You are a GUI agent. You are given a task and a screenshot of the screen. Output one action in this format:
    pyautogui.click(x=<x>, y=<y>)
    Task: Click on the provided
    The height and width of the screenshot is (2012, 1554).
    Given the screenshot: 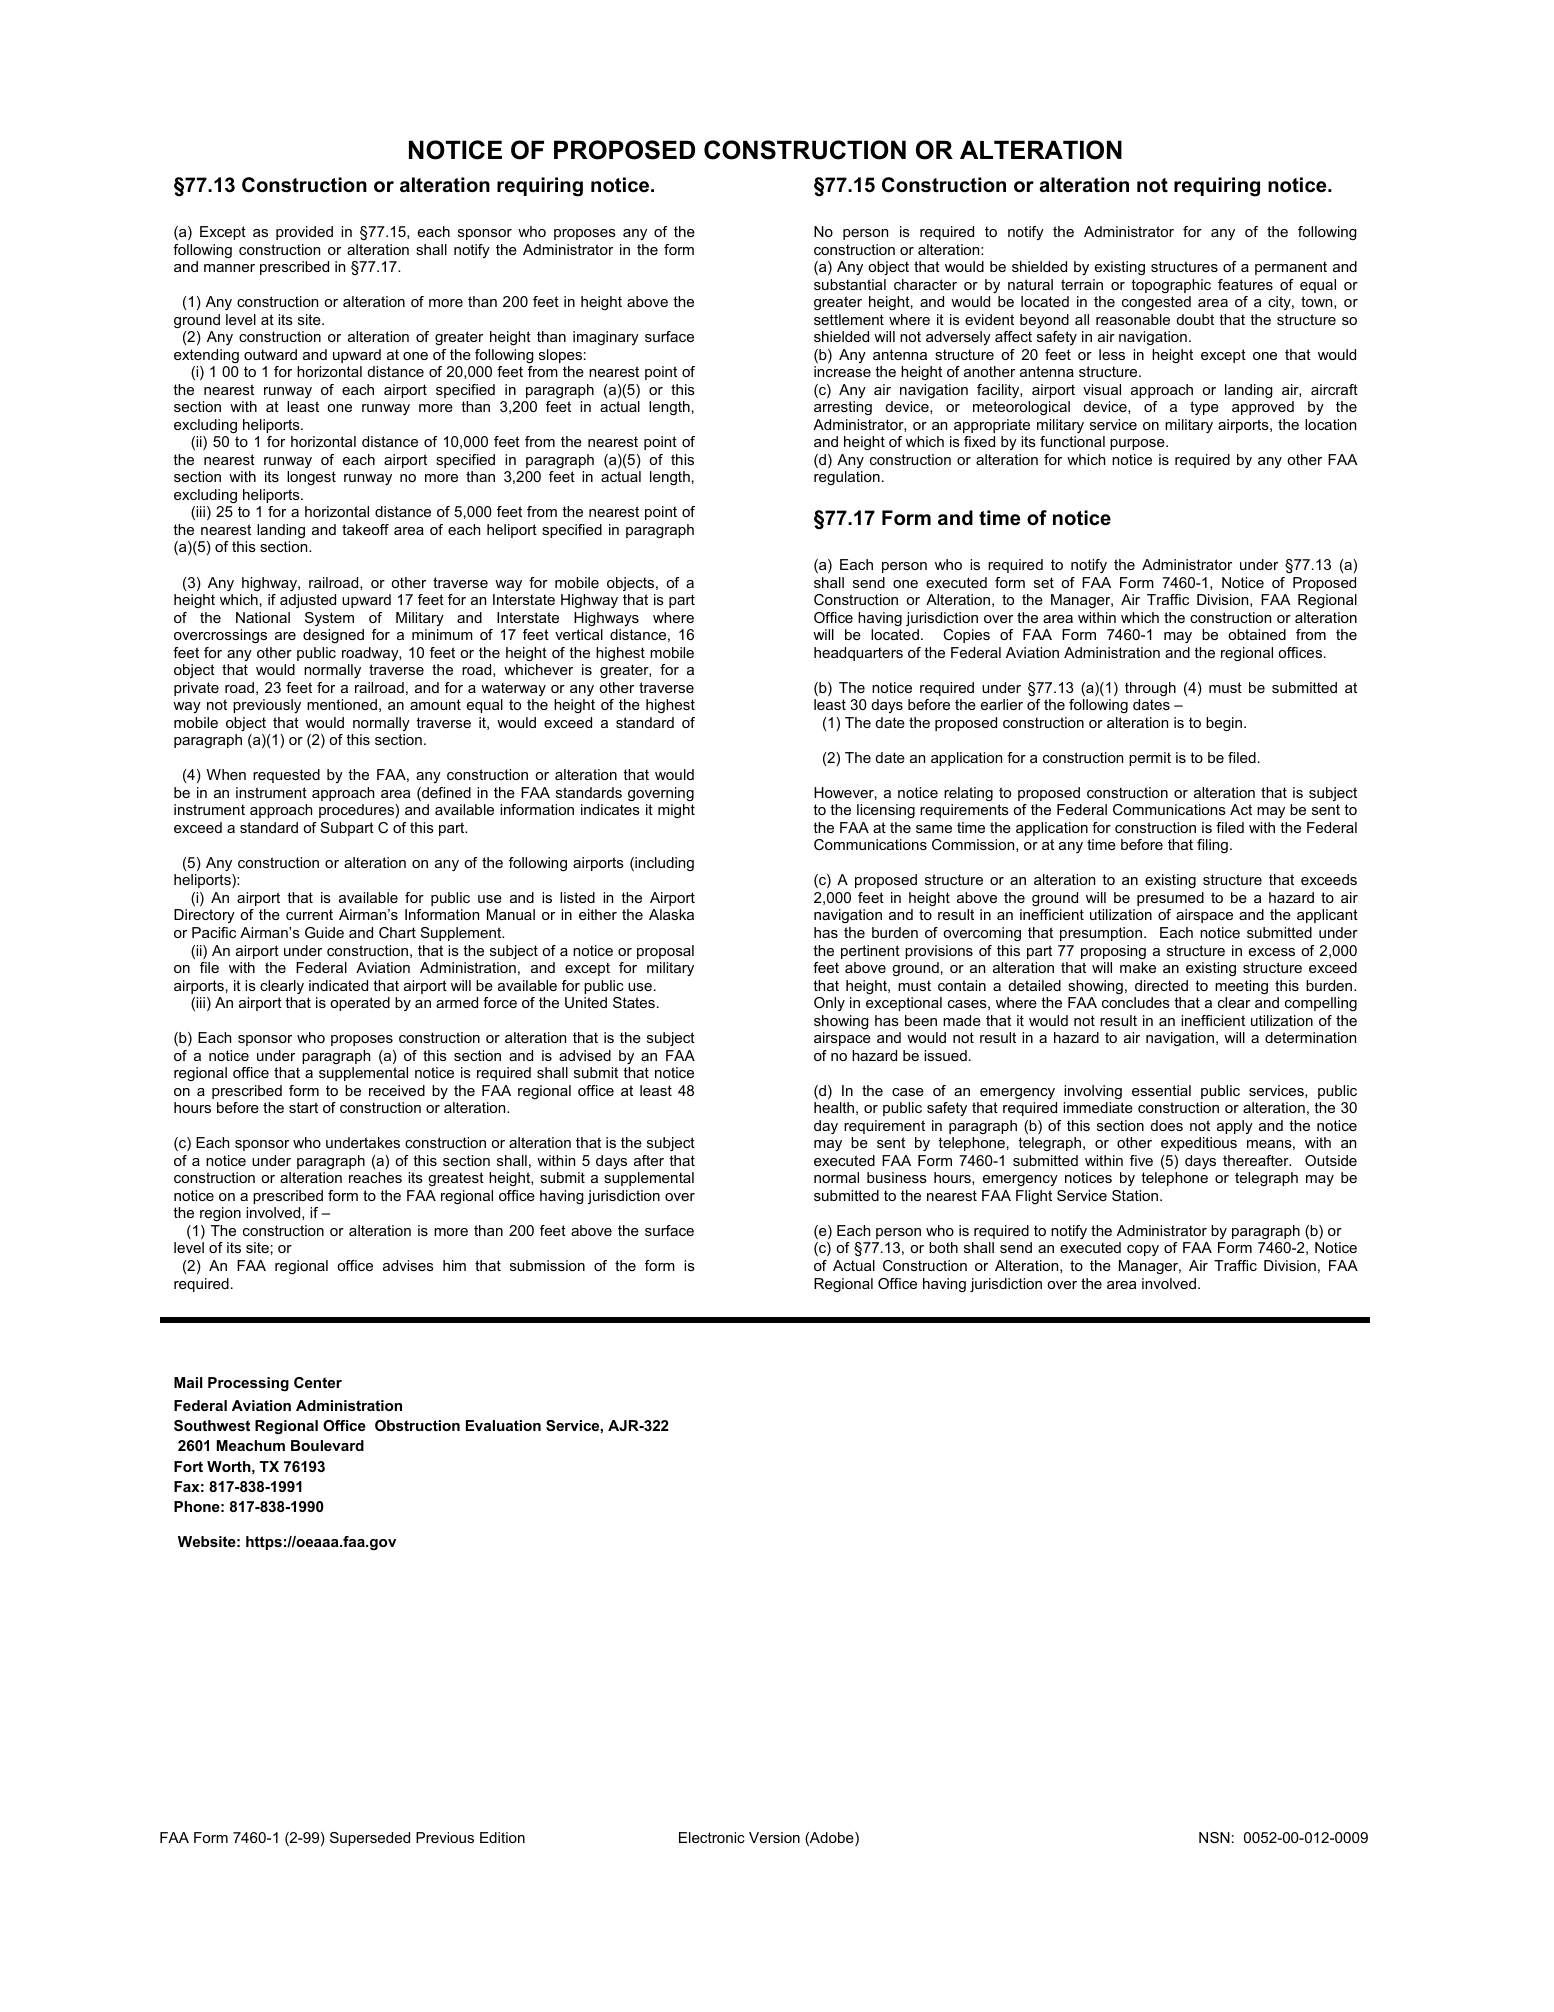 What is the action you would take?
    pyautogui.click(x=304, y=233)
